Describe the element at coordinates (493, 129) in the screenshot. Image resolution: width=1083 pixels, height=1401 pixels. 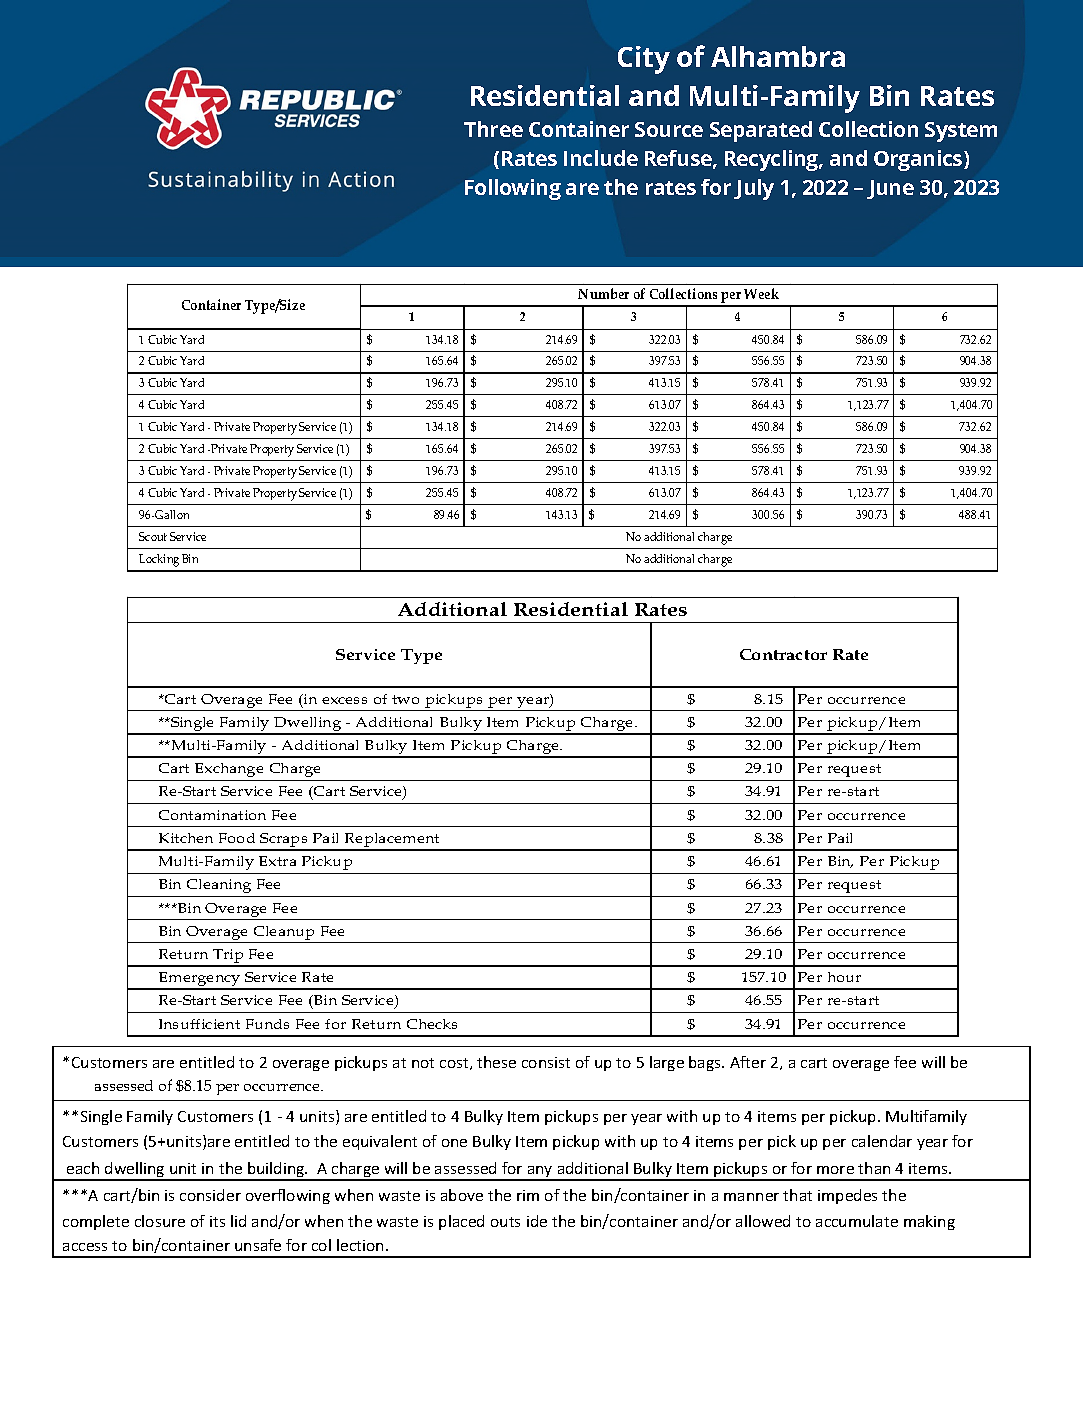
I see `Three` at that location.
